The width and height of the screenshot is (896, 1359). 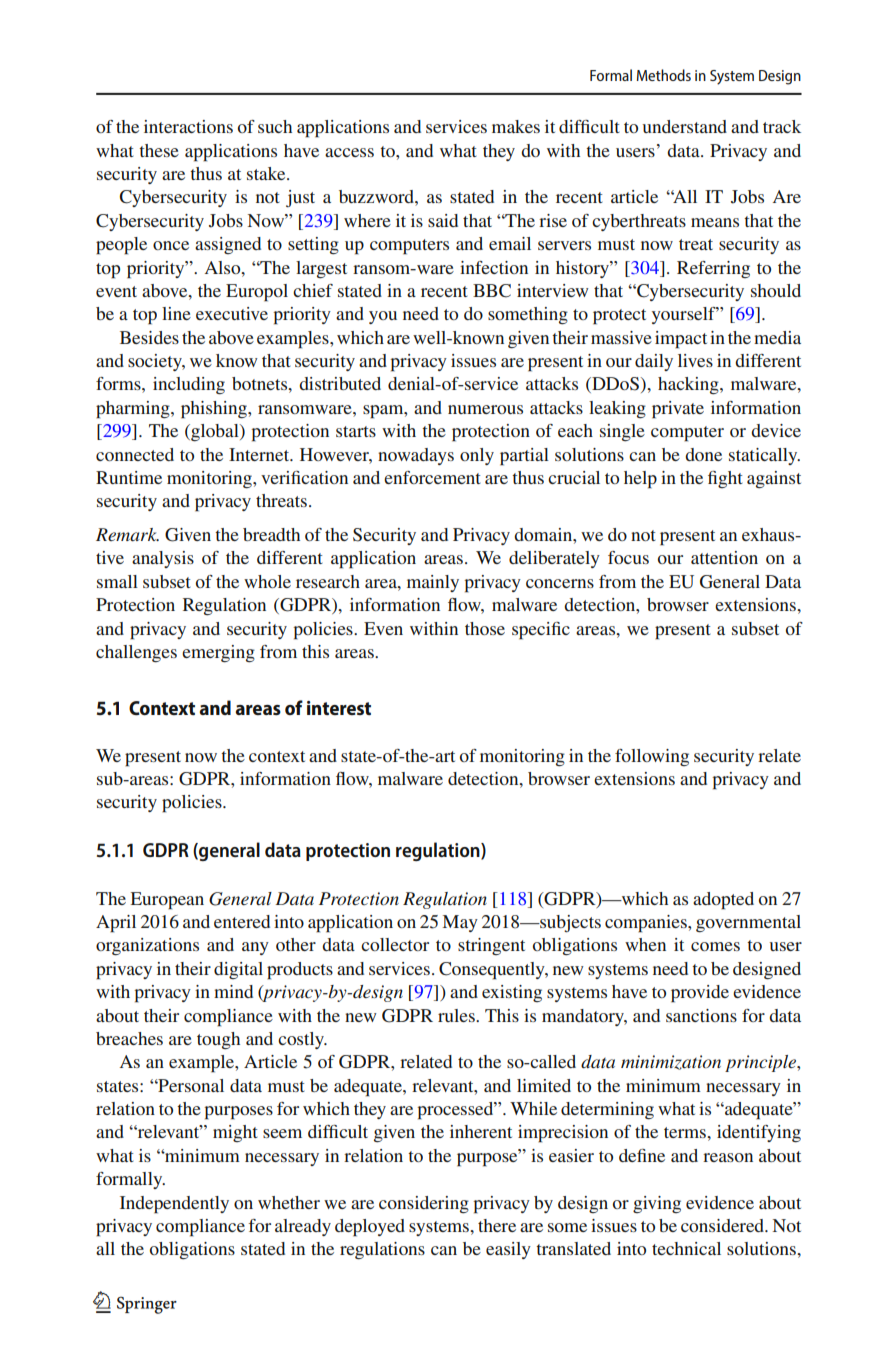 What do you see at coordinates (218, 653) in the screenshot?
I see `emerging` at bounding box center [218, 653].
